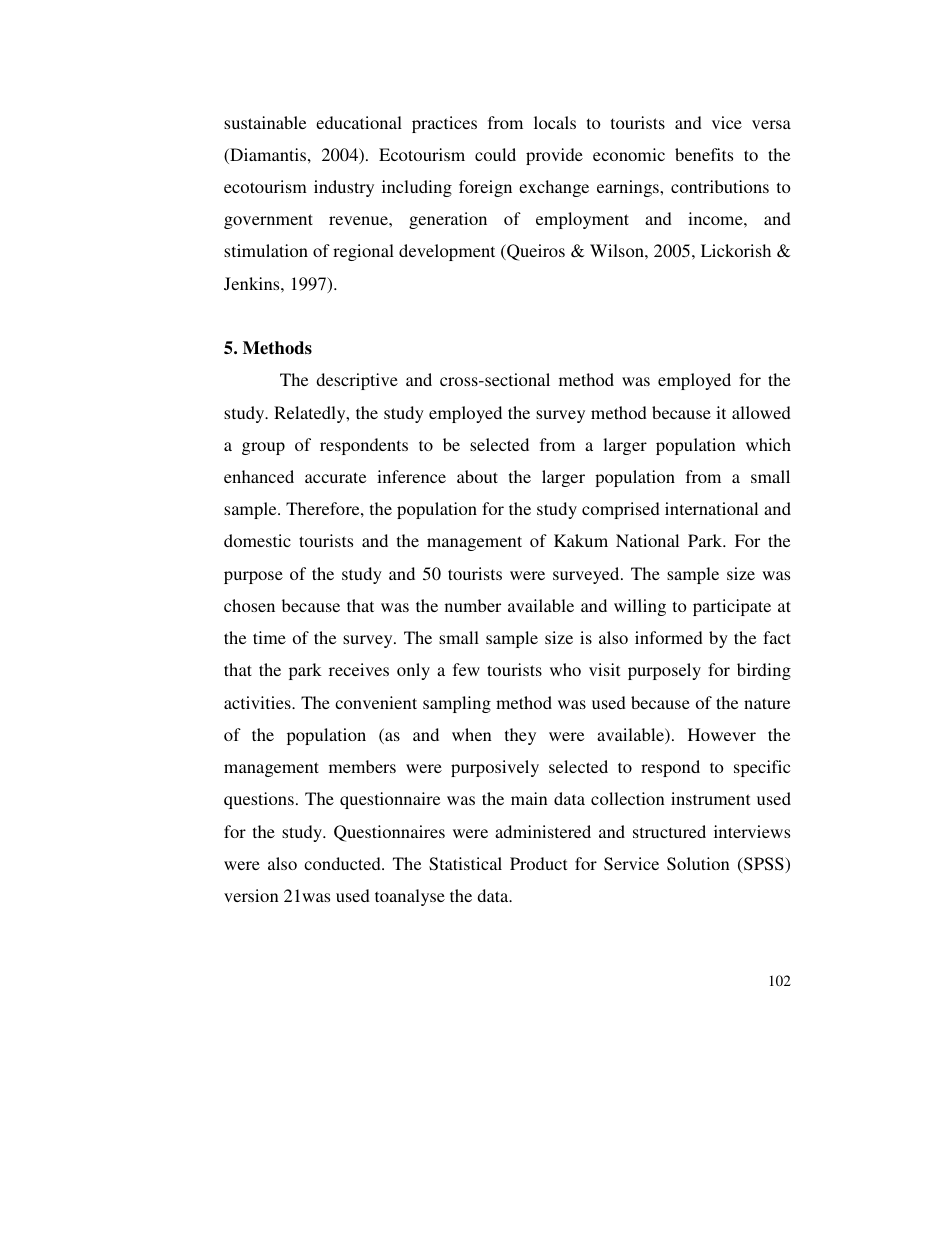 Image resolution: width=952 pixels, height=1233 pixels. Describe the element at coordinates (466, 669) in the document. I see `few` at that location.
